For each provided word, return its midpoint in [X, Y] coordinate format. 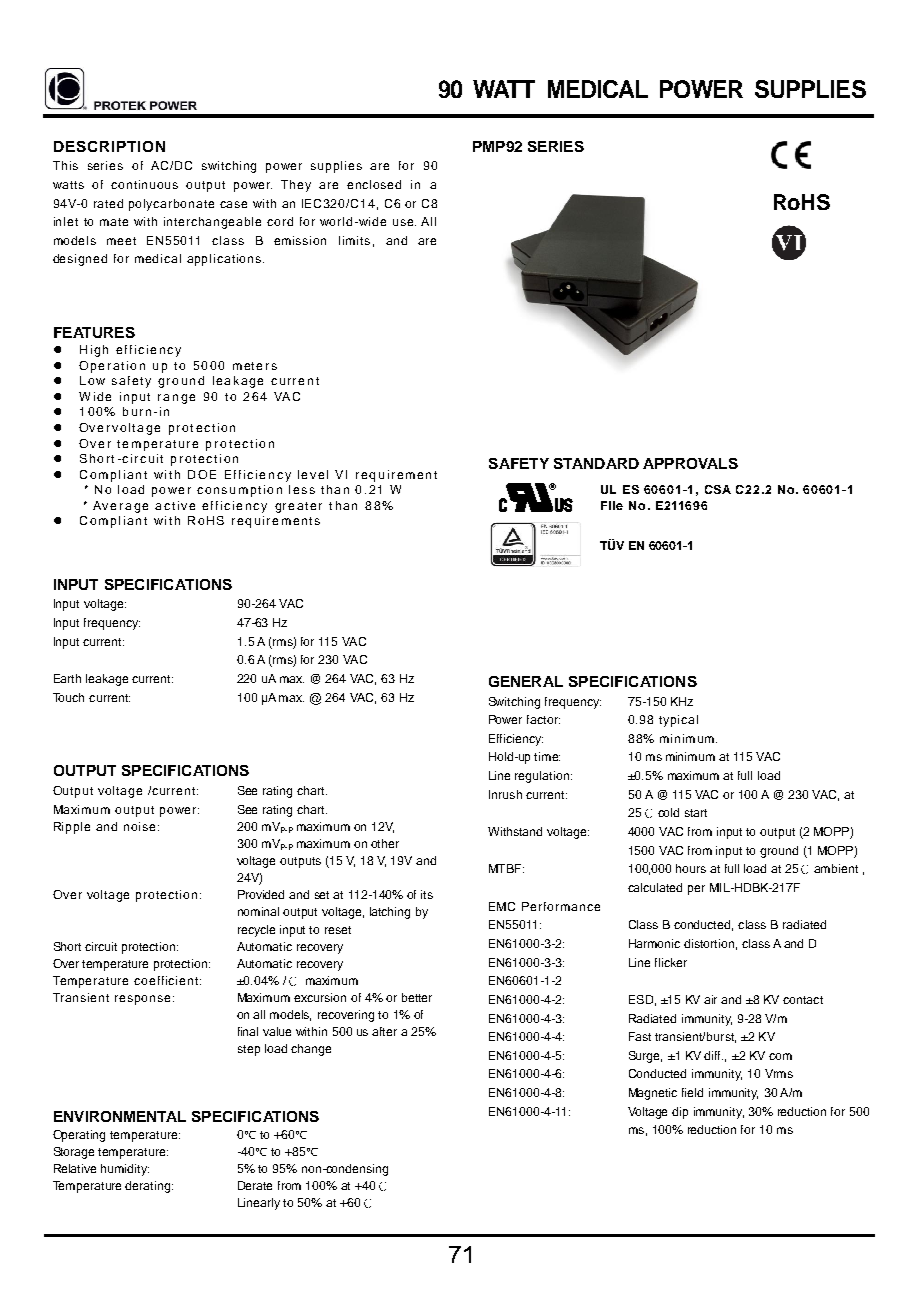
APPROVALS [690, 463]
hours [691, 868]
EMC [502, 906]
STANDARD [596, 463]
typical [678, 721]
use [404, 222]
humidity [125, 1170]
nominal [258, 911]
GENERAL [526, 681]
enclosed [374, 184]
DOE [202, 474]
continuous [144, 184]
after [384, 1031]
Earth [67, 678]
